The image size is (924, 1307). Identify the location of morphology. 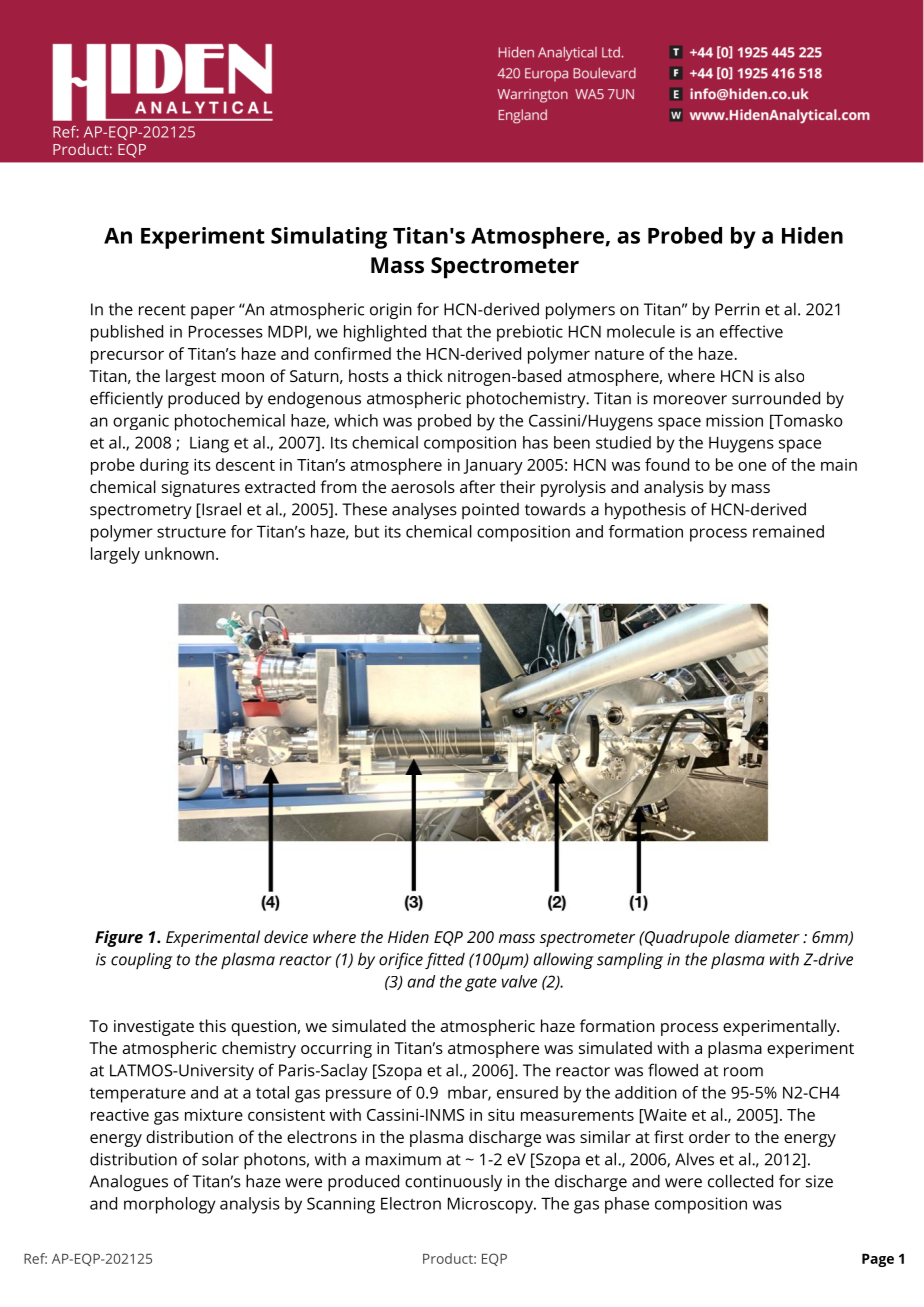
(170, 1205).
